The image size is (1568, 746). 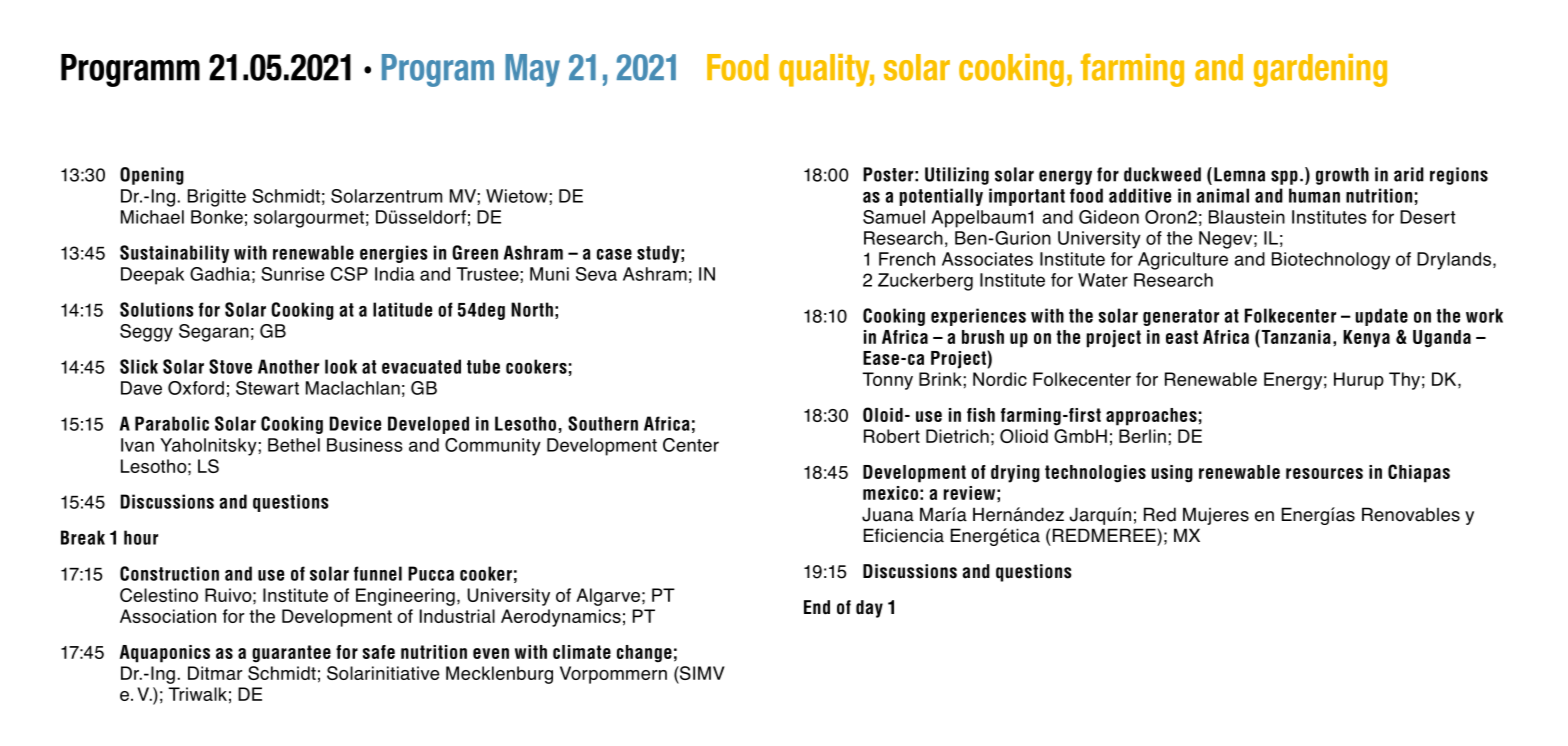 What do you see at coordinates (532, 70) in the document?
I see `May` at bounding box center [532, 70].
